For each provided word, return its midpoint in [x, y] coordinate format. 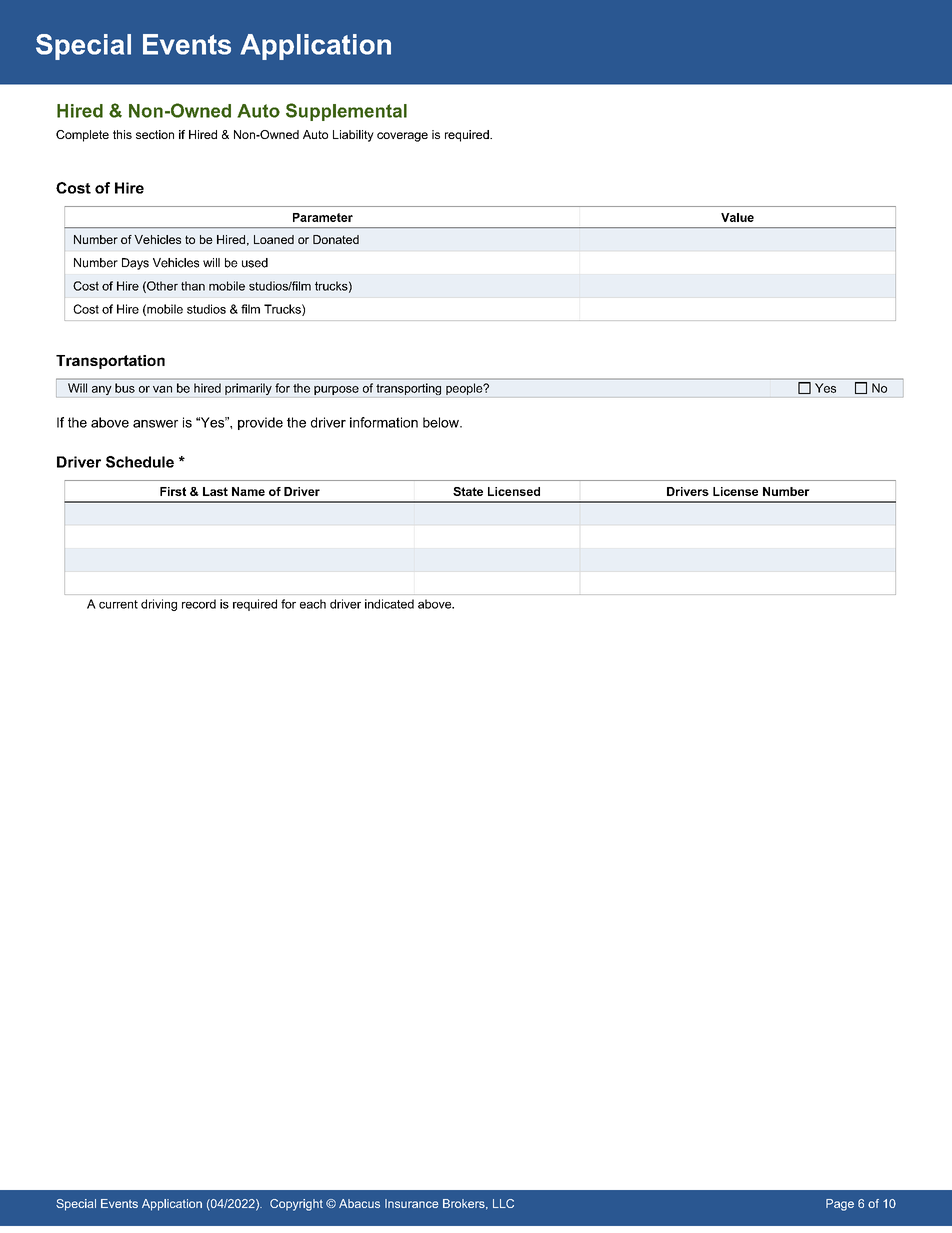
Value [737, 217]
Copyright [296, 1205]
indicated [389, 604]
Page [840, 1205]
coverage [402, 137]
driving [159, 605]
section [155, 134]
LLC [503, 1203]
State [468, 491]
